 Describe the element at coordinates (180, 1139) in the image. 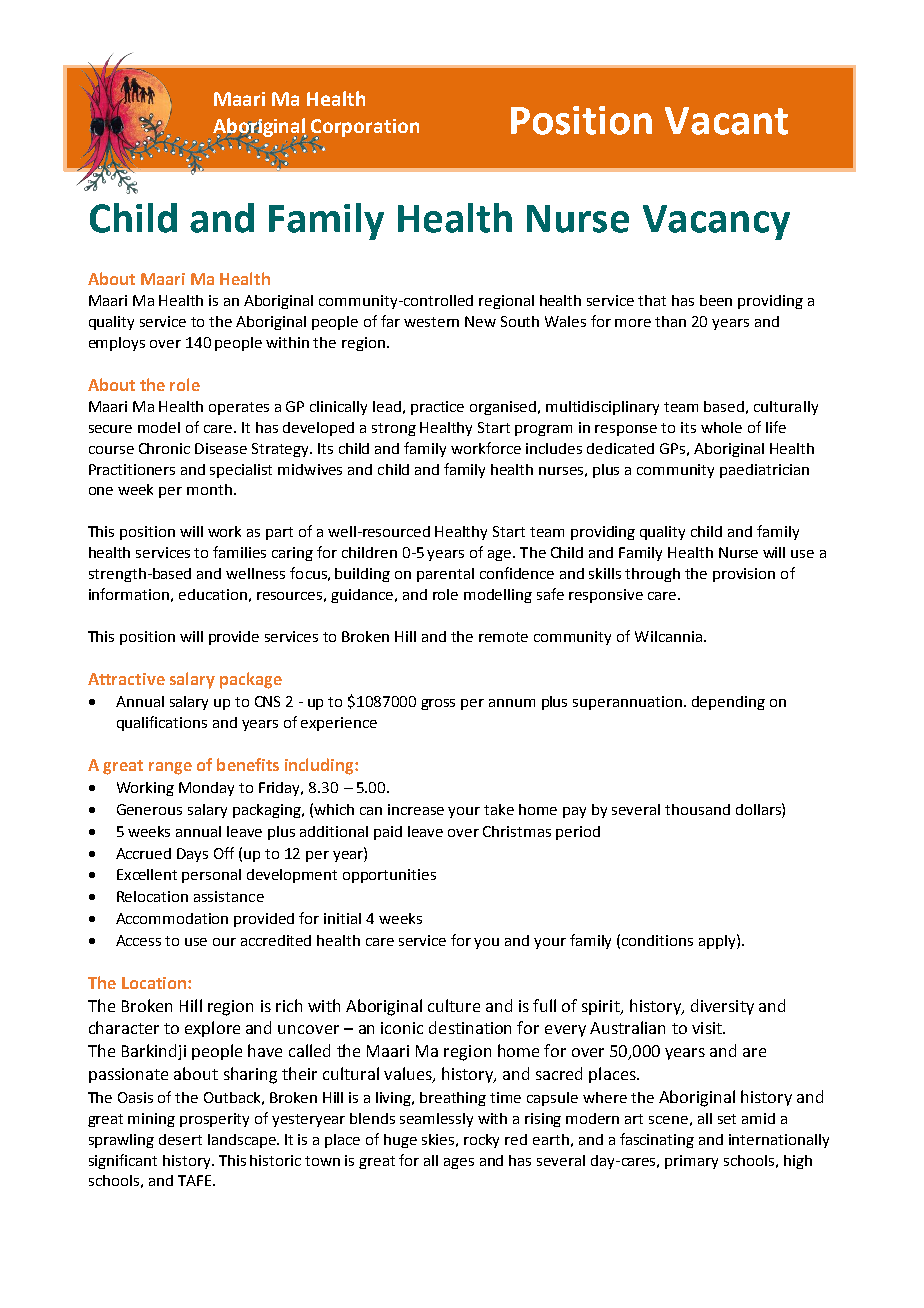

I see `desert` at that location.
